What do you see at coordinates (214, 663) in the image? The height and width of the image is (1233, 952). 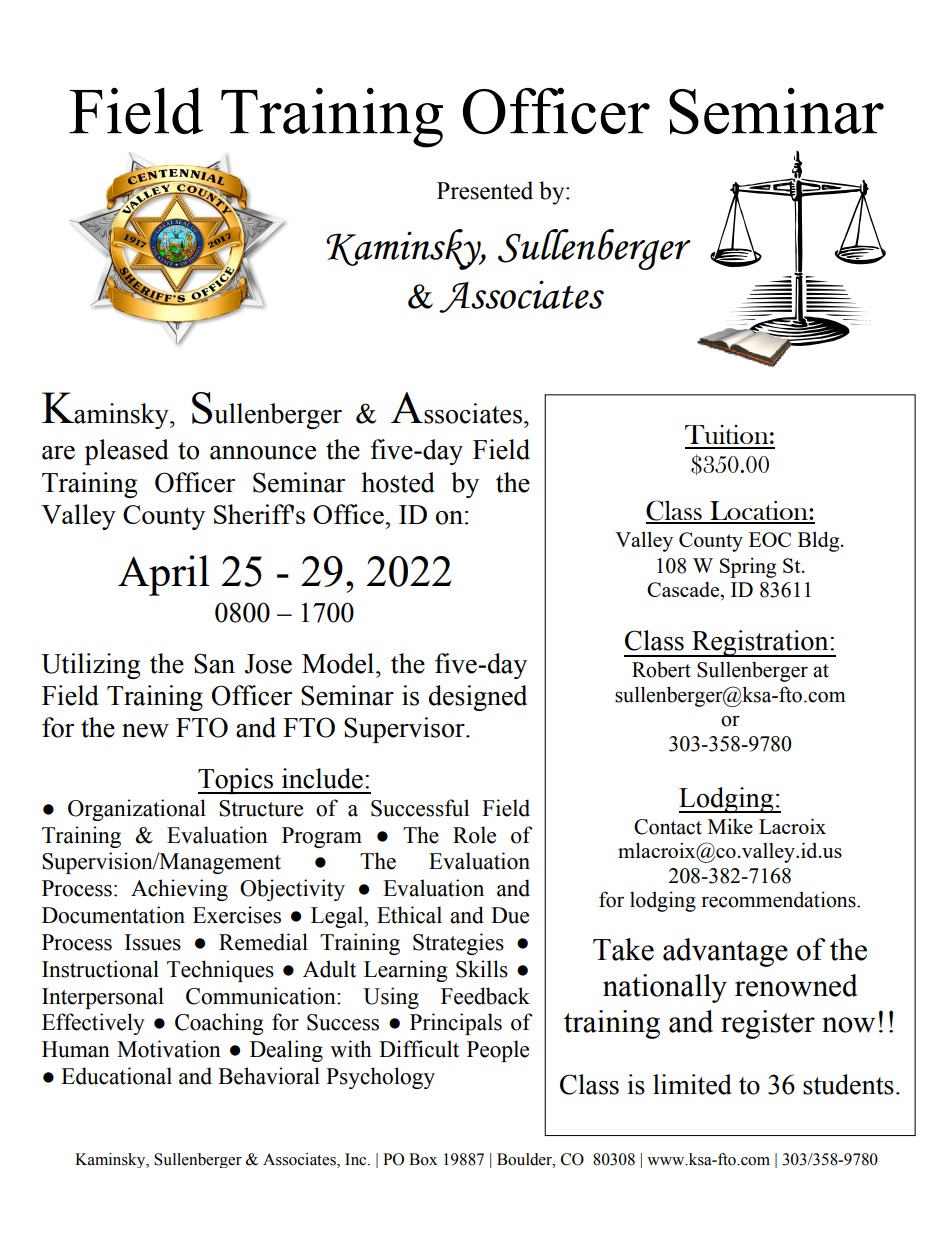 I see `San` at bounding box center [214, 663].
